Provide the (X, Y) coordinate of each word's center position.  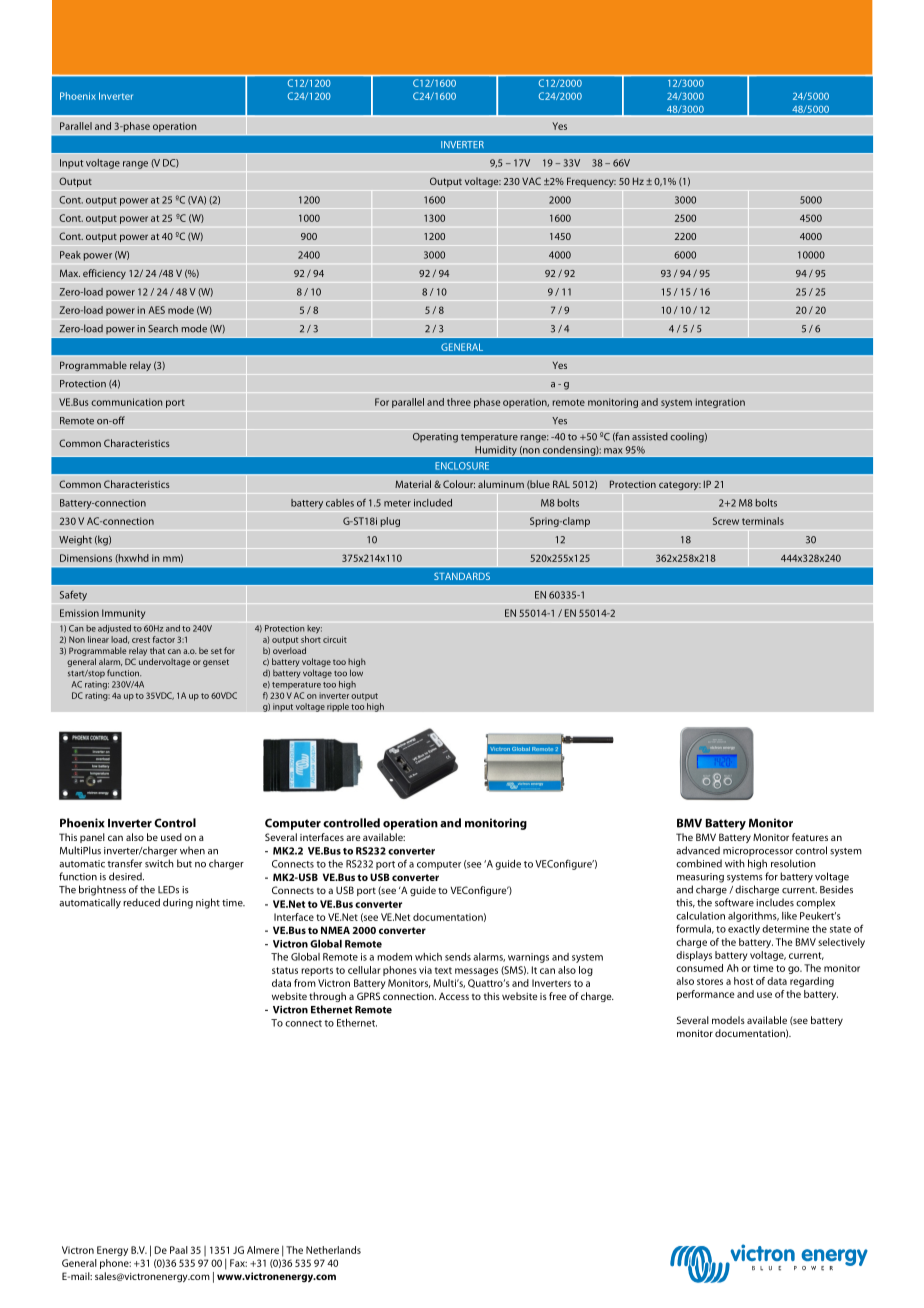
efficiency (104, 274)
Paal (179, 1250)
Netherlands (333, 1250)
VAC (531, 181)
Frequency (591, 182)
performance (706, 995)
